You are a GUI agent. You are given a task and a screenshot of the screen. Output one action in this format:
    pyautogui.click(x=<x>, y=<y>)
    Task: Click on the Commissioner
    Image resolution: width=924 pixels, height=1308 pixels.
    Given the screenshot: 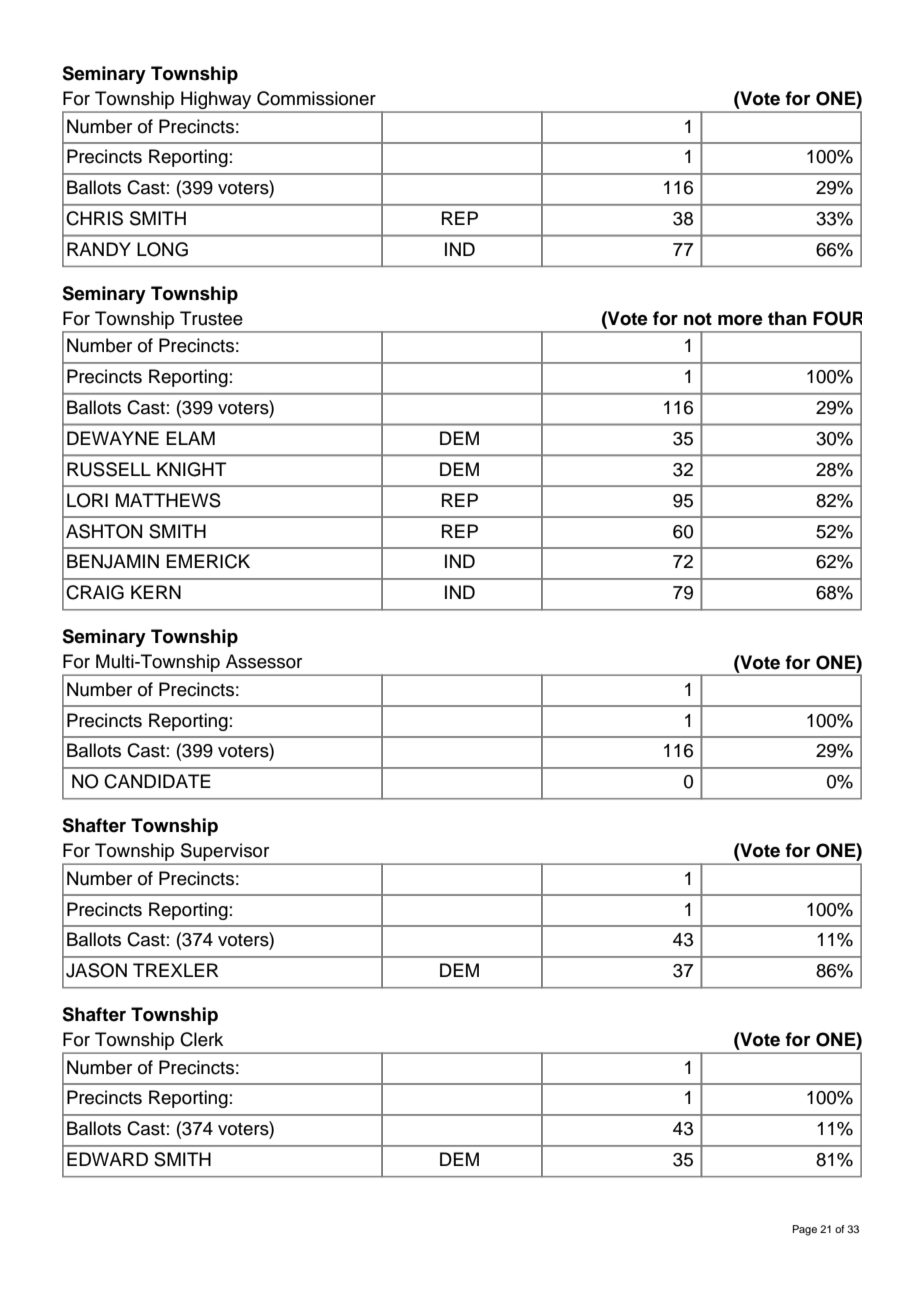 What is the action you would take?
    pyautogui.click(x=316, y=98)
